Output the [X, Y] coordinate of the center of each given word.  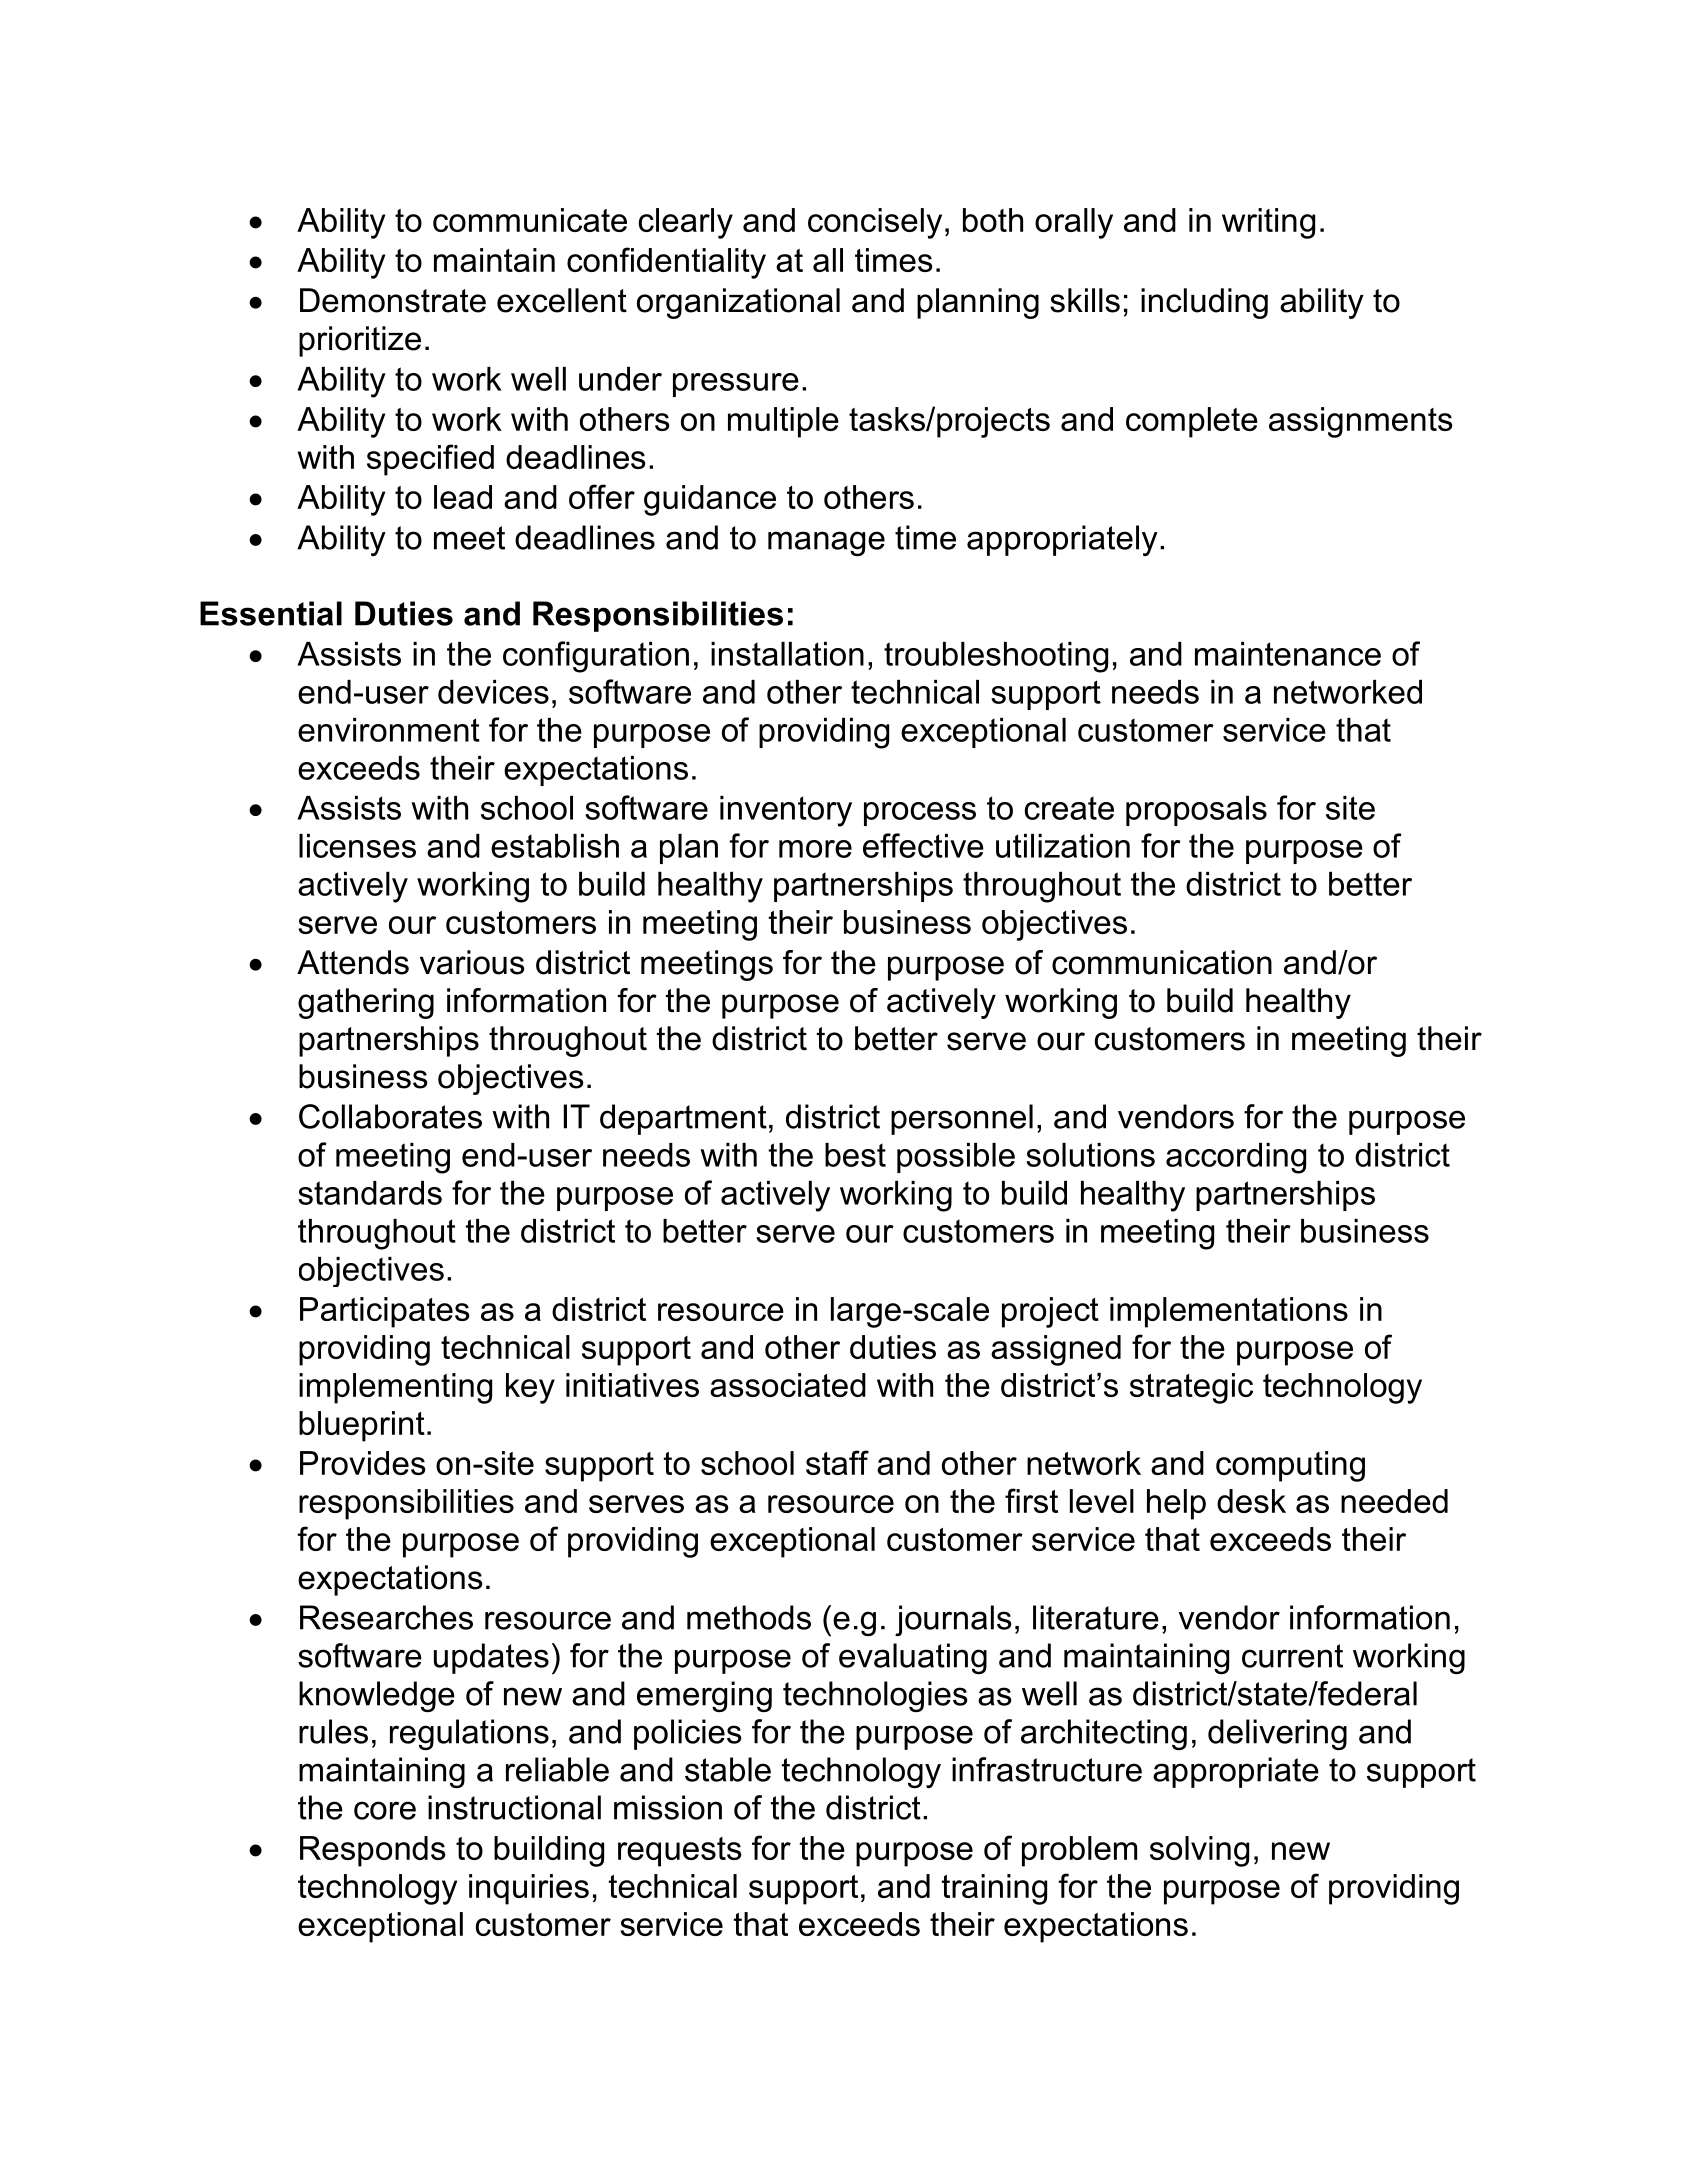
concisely [875, 223]
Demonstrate [393, 300]
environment [389, 730]
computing [1290, 1466]
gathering [366, 1003]
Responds [373, 1851]
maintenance [1288, 654]
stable [728, 1769]
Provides [363, 1463]
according [1236, 1158]
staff [837, 1462]
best [855, 1155]
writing [1268, 223]
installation [787, 654]
